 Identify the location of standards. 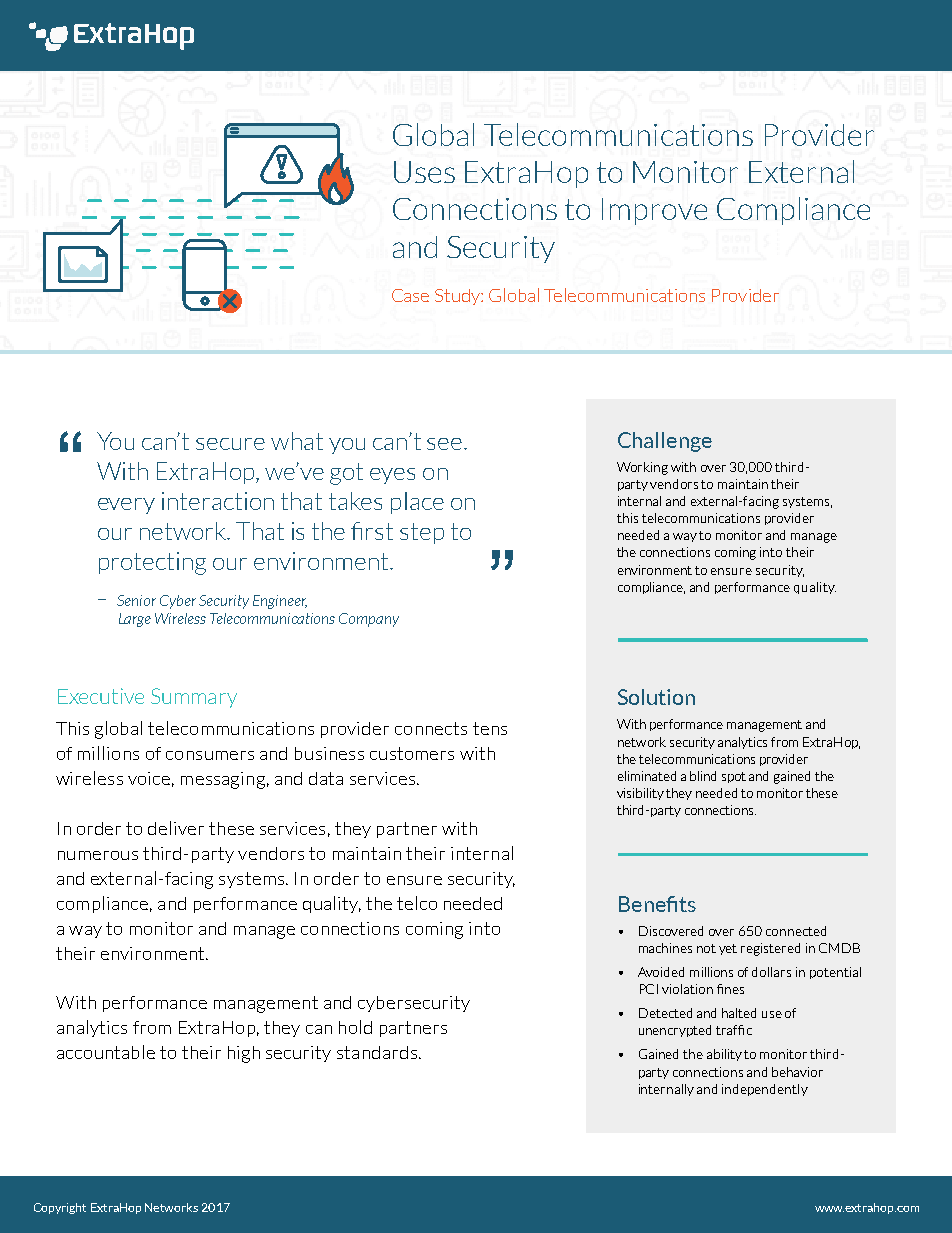
(377, 1052).
